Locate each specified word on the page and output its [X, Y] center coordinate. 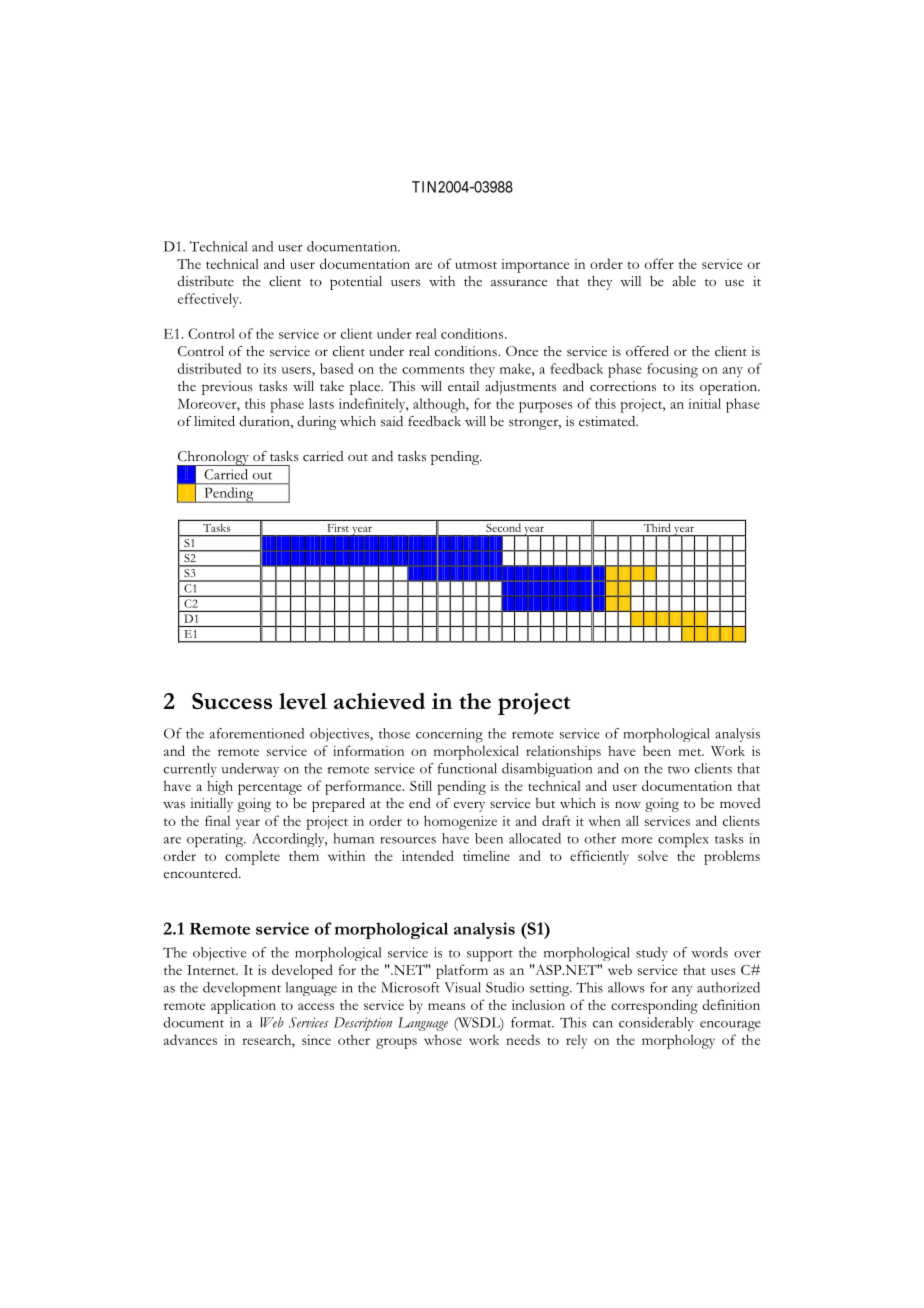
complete [252, 858]
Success [232, 701]
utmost [476, 265]
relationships [563, 752]
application [243, 1006]
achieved [379, 701]
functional [467, 768]
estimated [608, 421]
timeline [486, 856]
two [679, 770]
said [392, 421]
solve [653, 856]
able [684, 281]
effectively [209, 300]
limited [214, 421]
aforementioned [257, 733]
